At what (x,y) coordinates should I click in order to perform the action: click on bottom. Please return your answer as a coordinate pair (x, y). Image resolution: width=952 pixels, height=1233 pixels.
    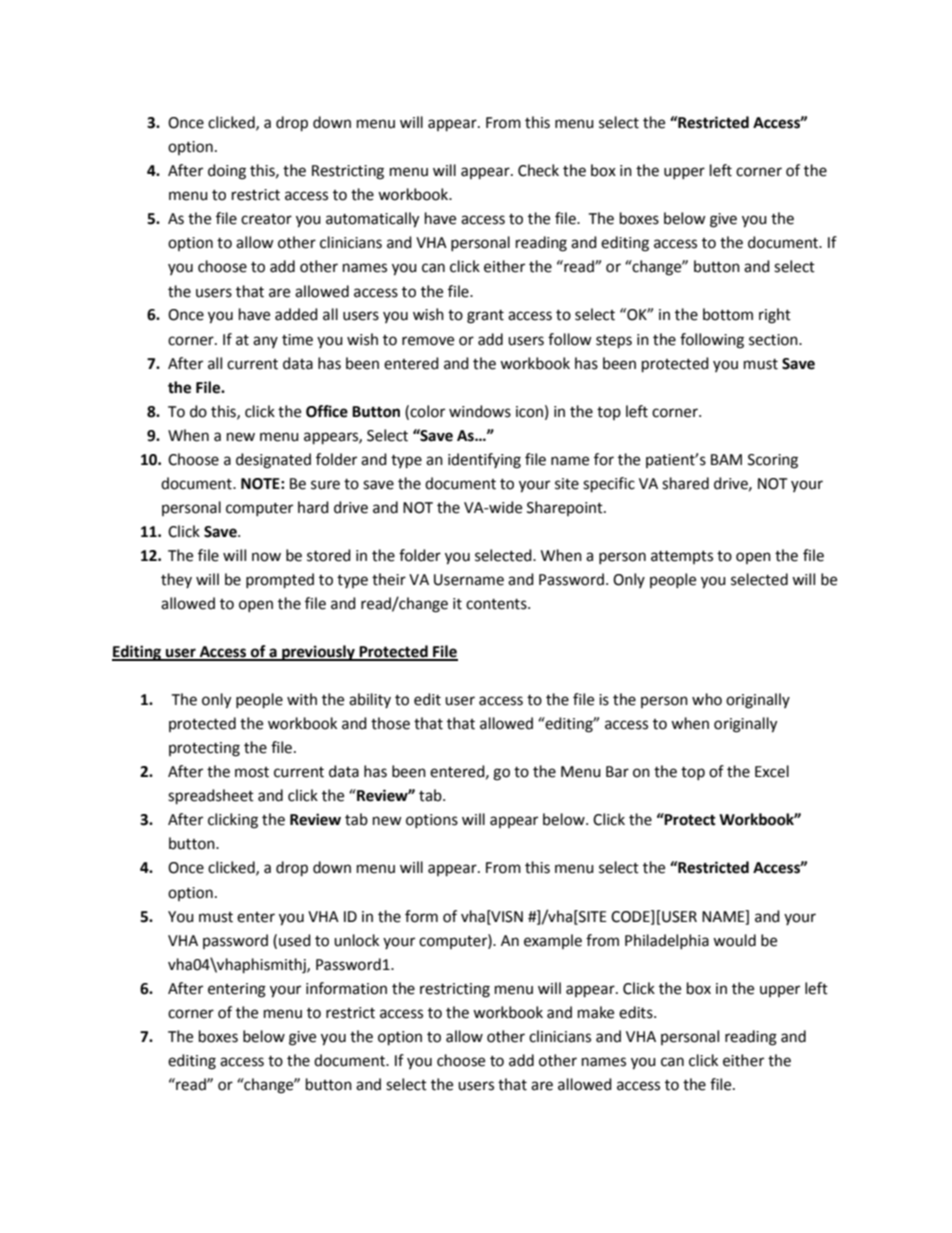
    Looking at the image, I should click on (728, 314).
